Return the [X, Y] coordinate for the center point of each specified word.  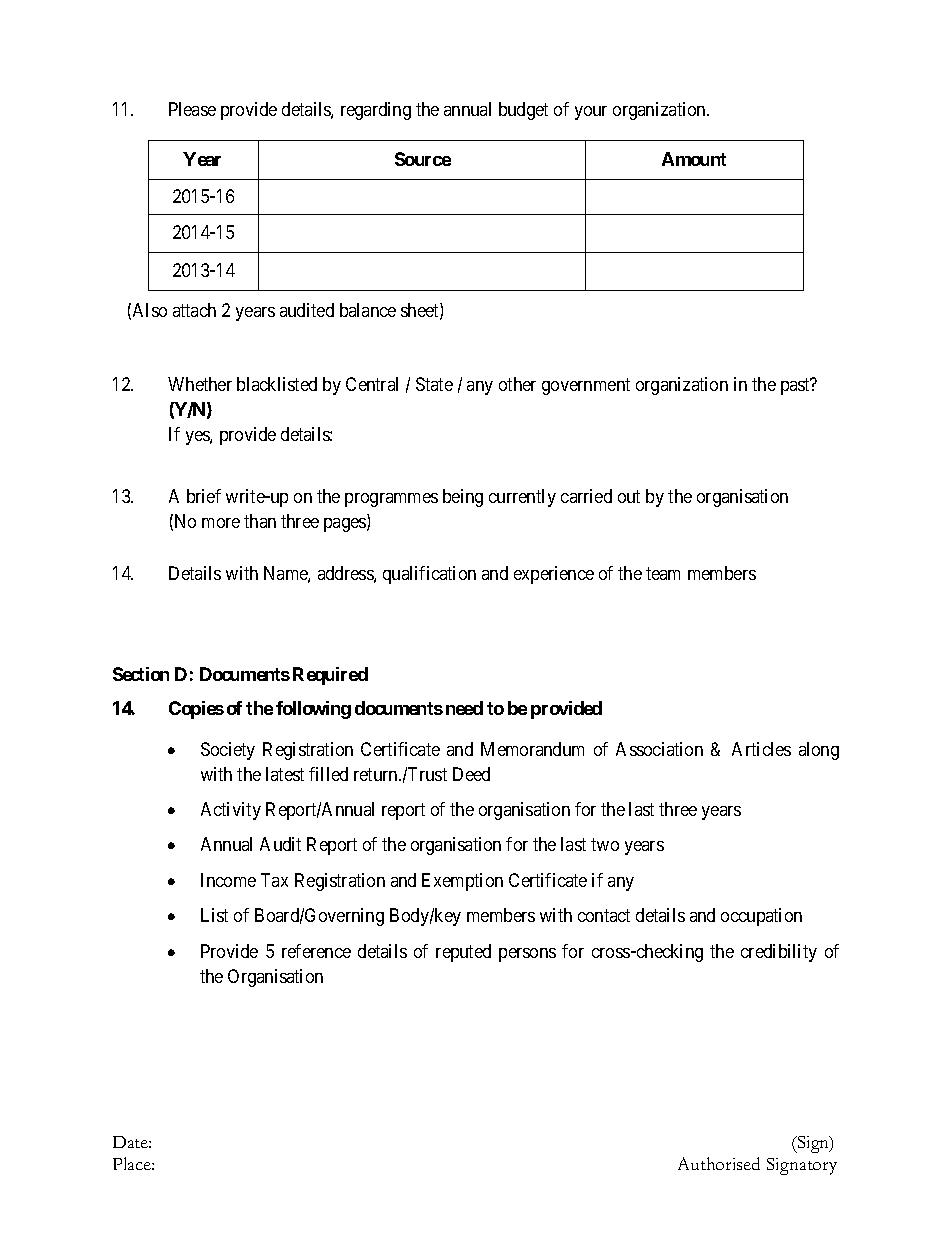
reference [316, 951]
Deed [471, 774]
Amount [694, 159]
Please [192, 109]
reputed [463, 953]
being [463, 498]
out [629, 496]
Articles [761, 749]
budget [523, 111]
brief [204, 496]
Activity [231, 811]
